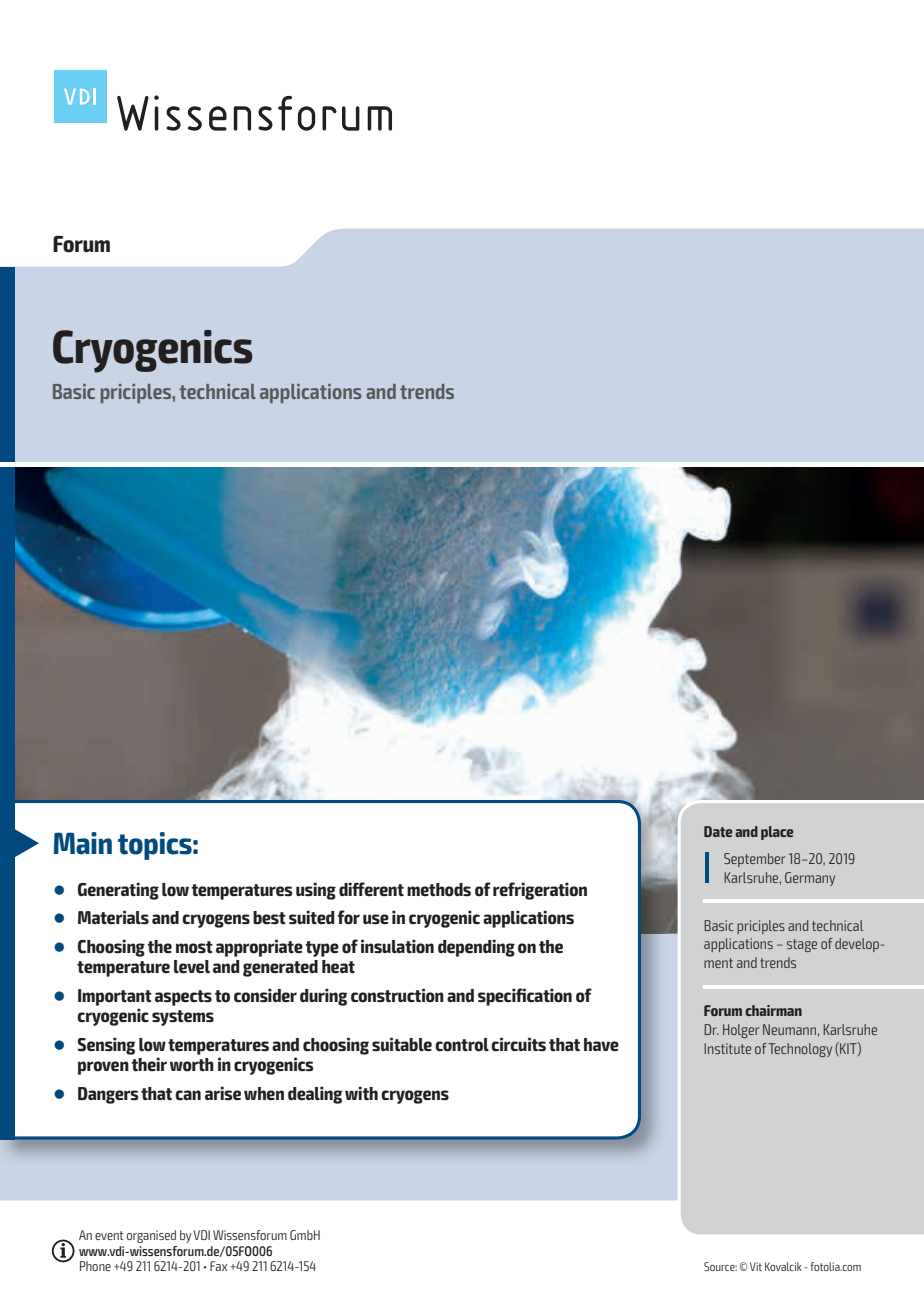 The height and width of the document is (1308, 924). What do you see at coordinates (83, 843) in the document?
I see `Main` at bounding box center [83, 843].
